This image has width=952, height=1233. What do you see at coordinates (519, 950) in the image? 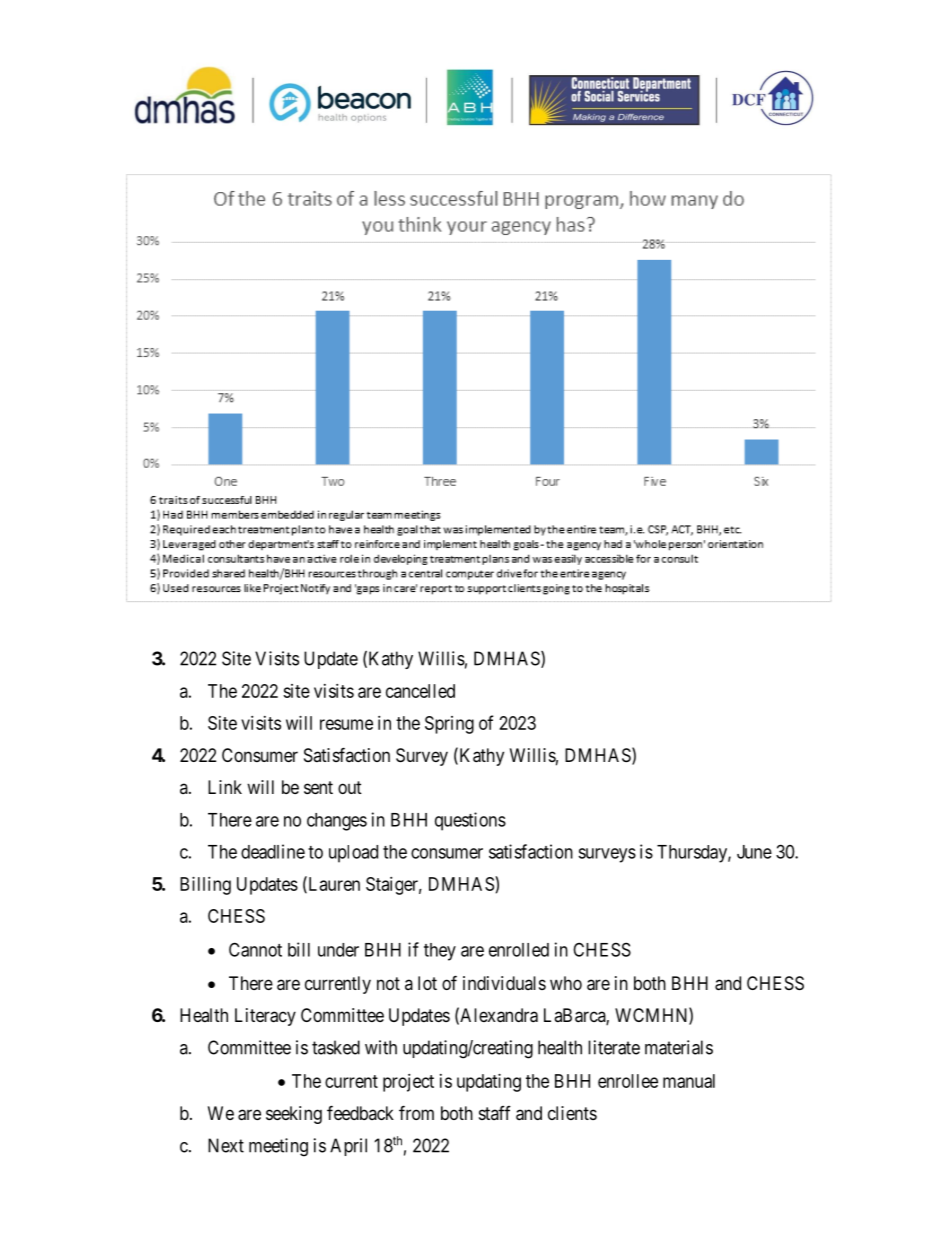
I see `enrolled` at bounding box center [519, 950].
